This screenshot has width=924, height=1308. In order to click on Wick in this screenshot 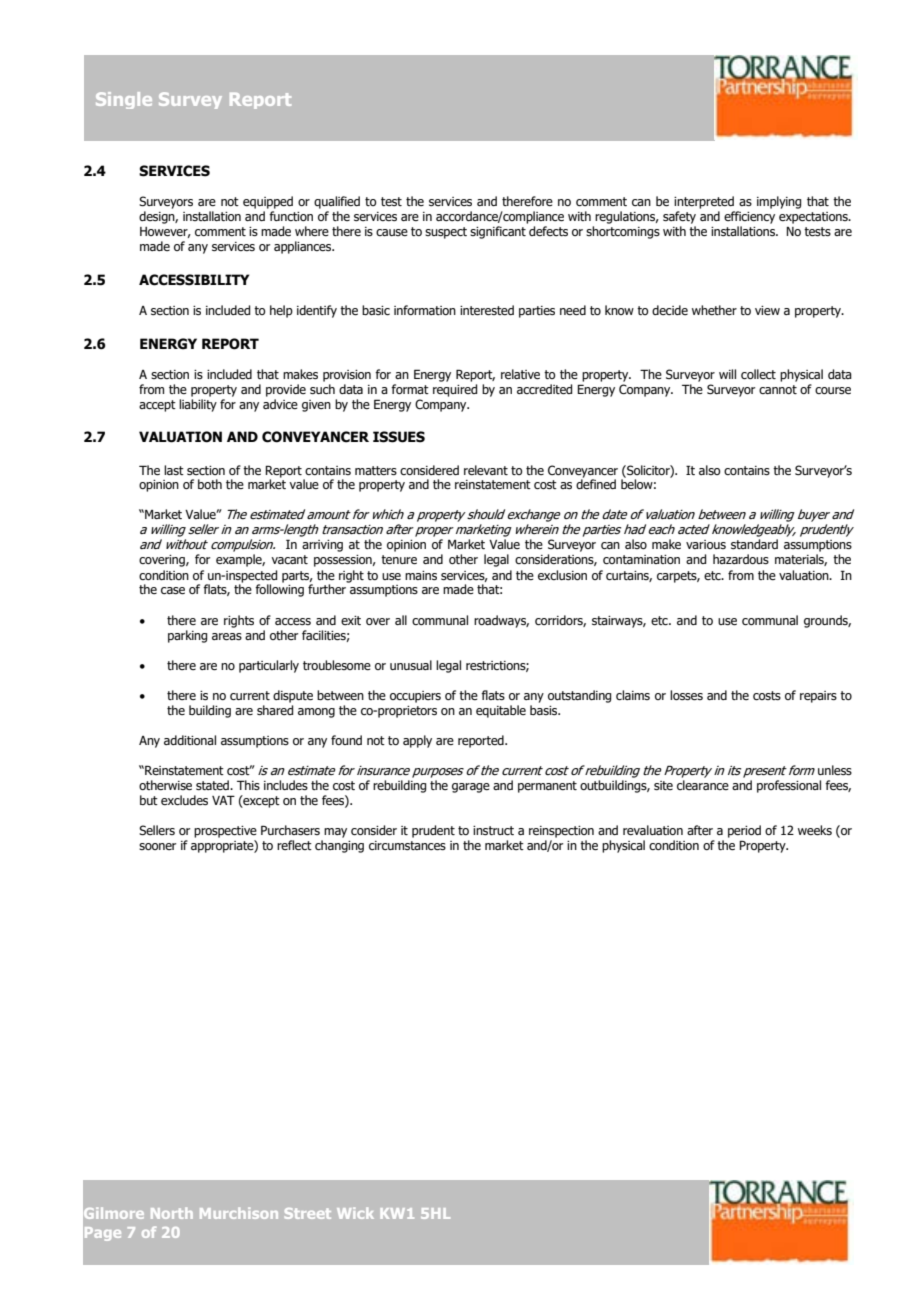, I will do `click(355, 1213)`.
